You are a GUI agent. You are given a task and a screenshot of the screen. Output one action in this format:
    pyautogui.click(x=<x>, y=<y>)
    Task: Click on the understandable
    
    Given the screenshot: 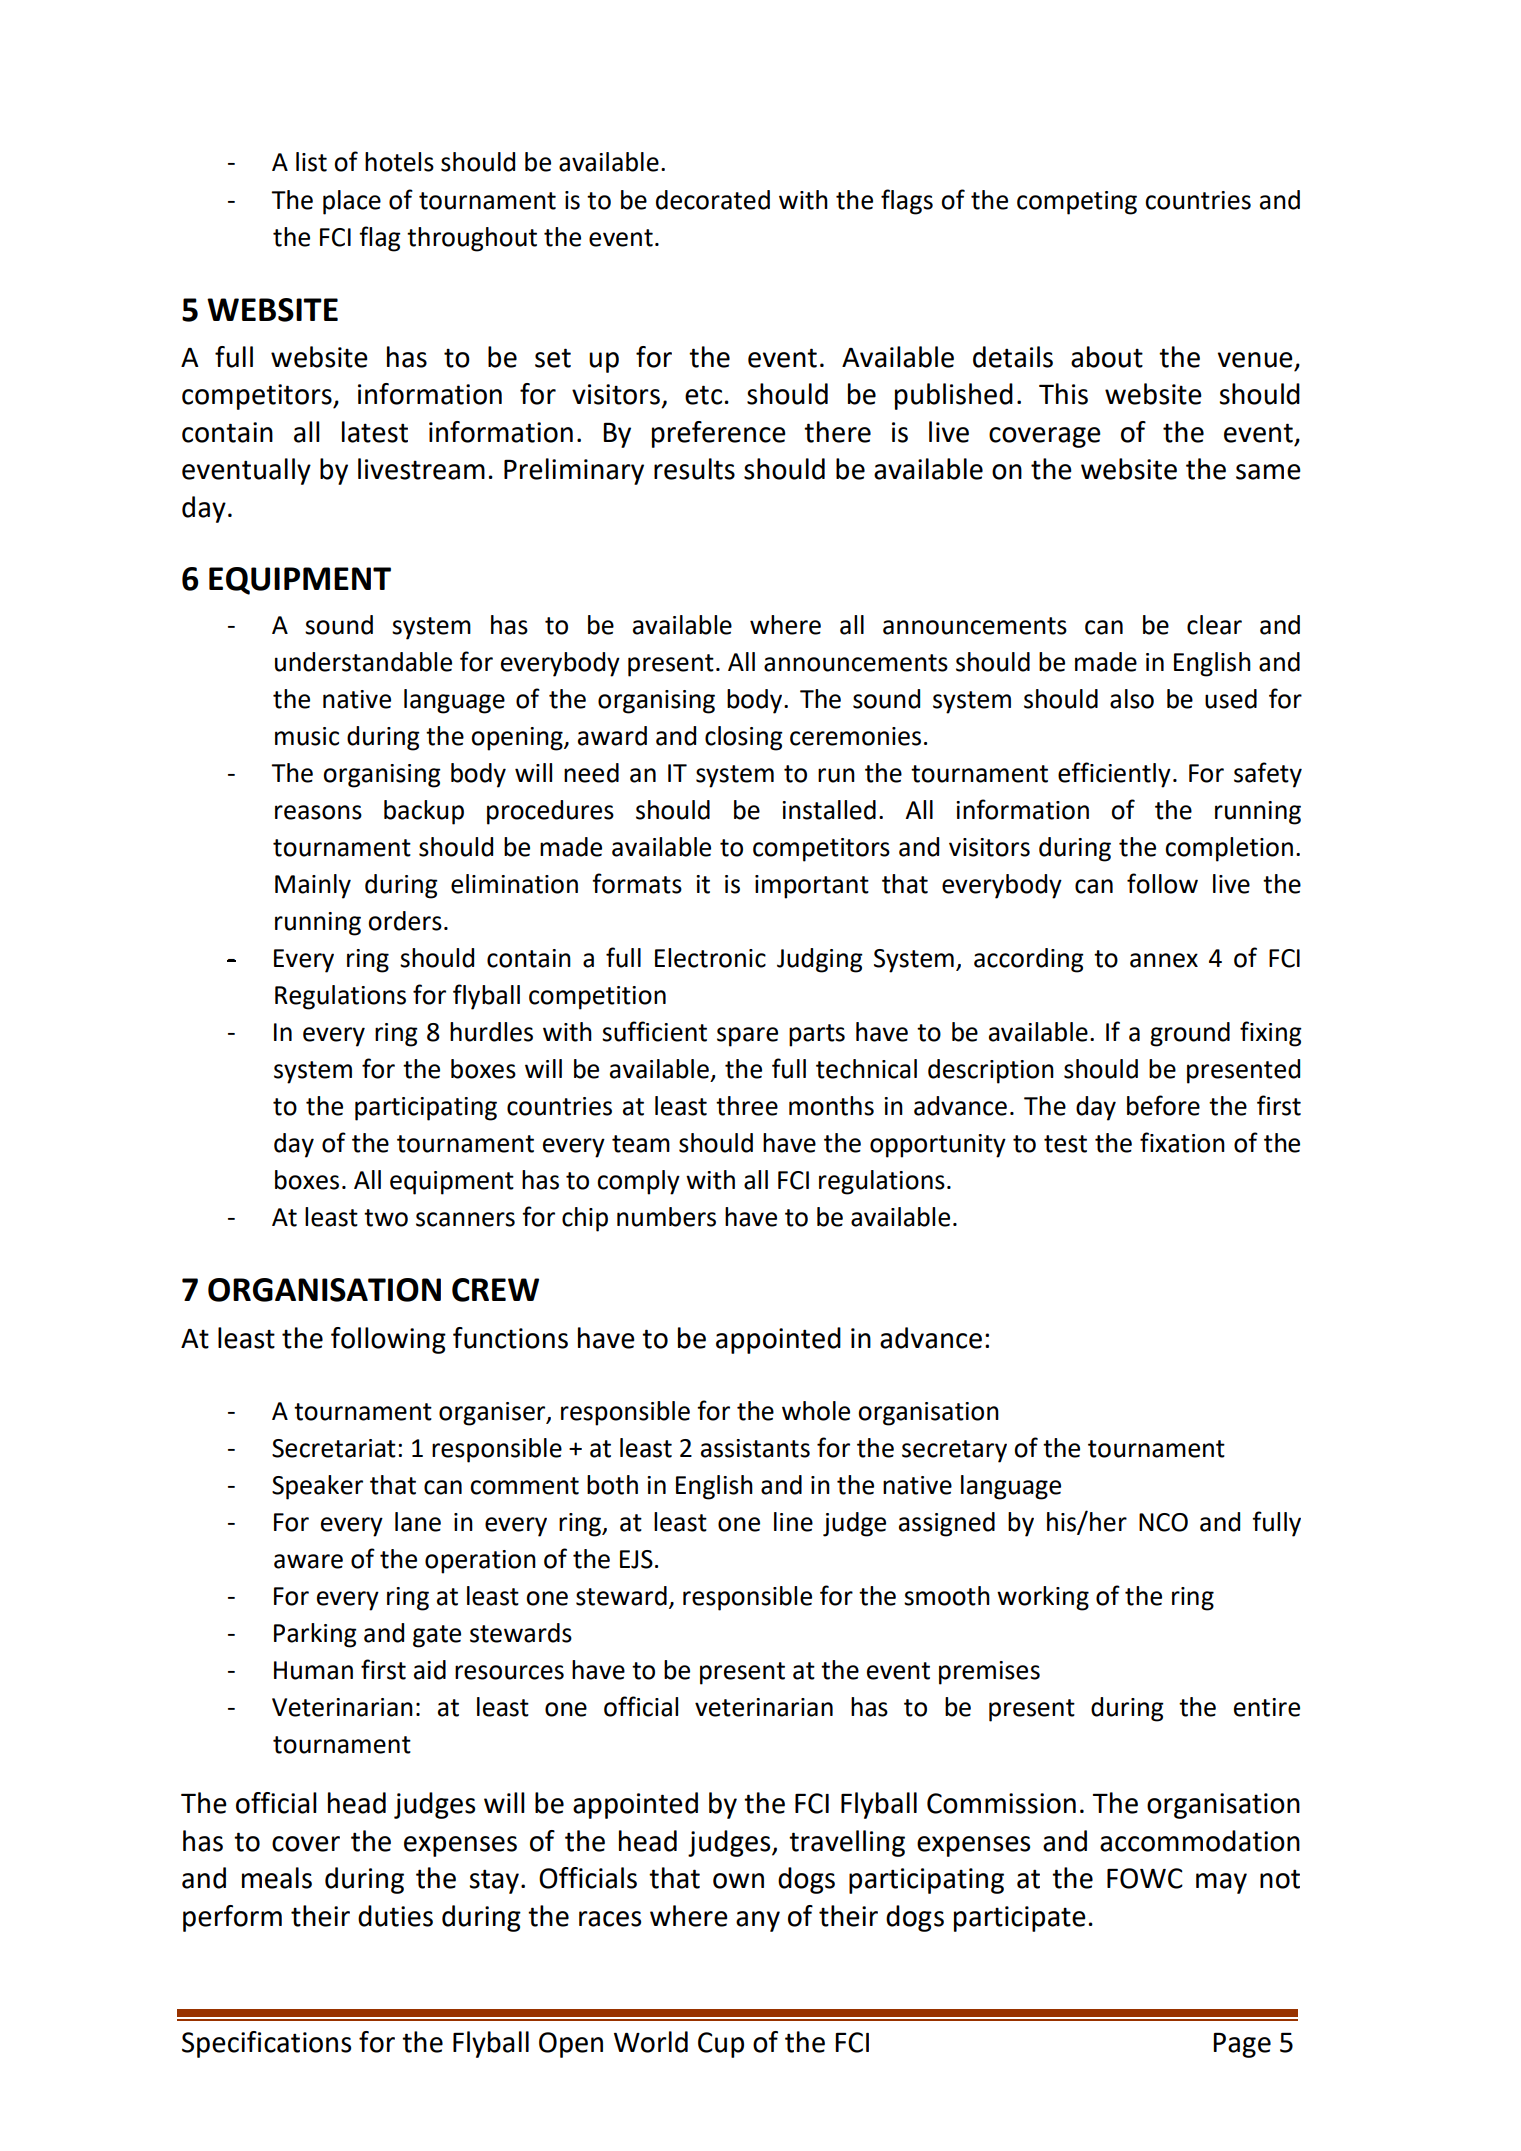 What is the action you would take?
    pyautogui.click(x=363, y=662)
